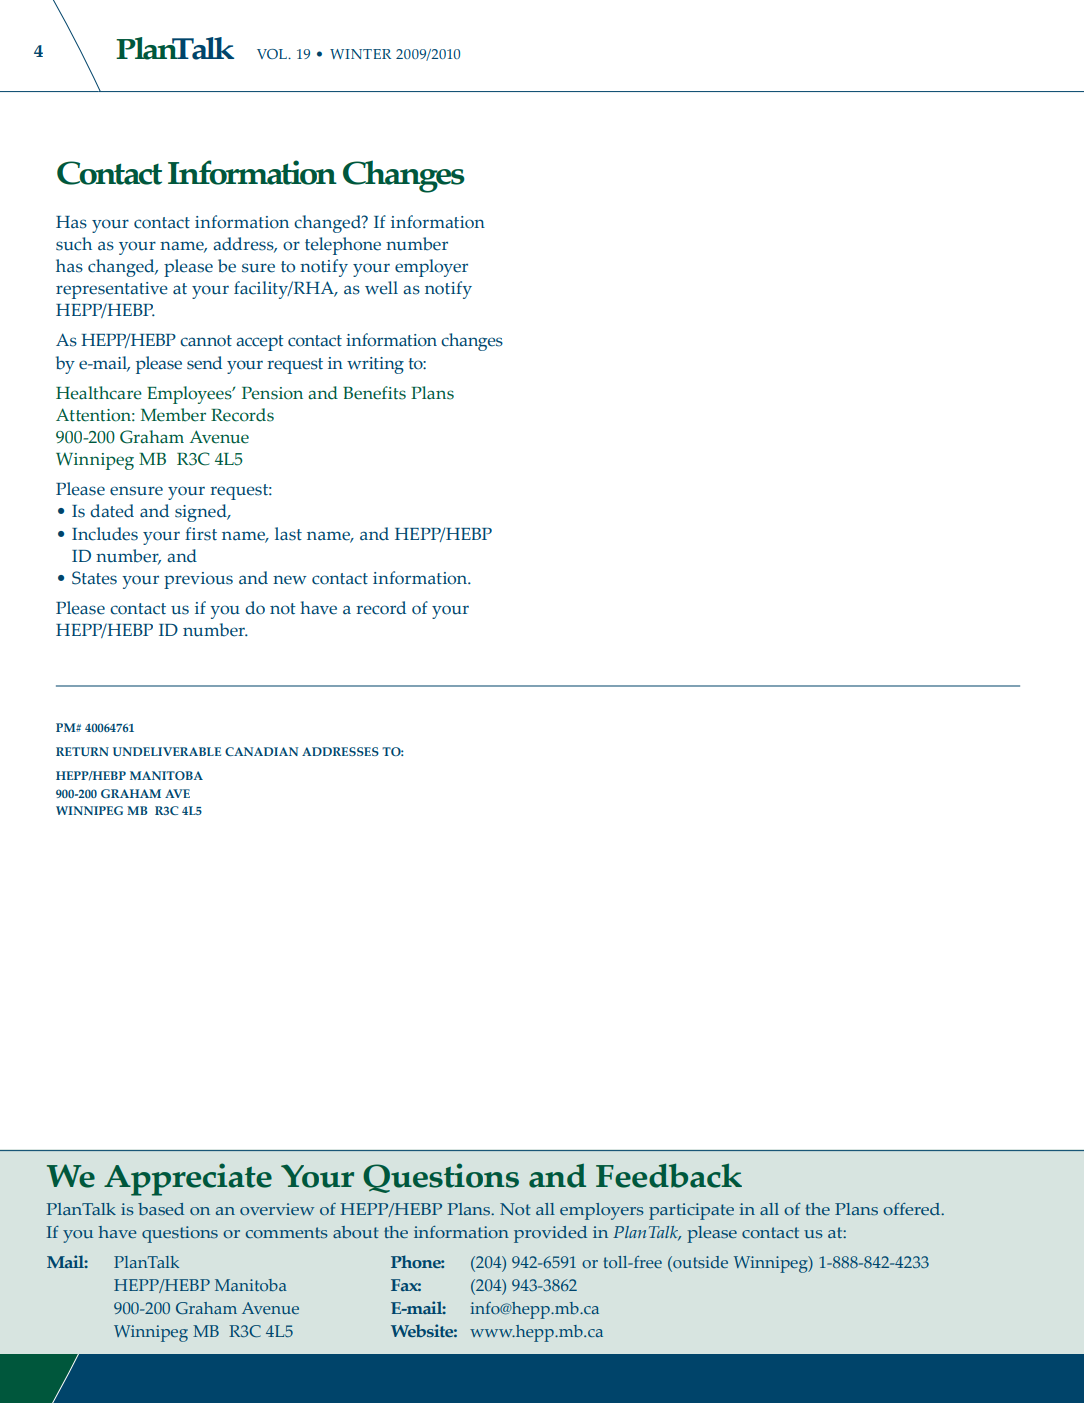  I want to click on writing, so click(375, 365).
